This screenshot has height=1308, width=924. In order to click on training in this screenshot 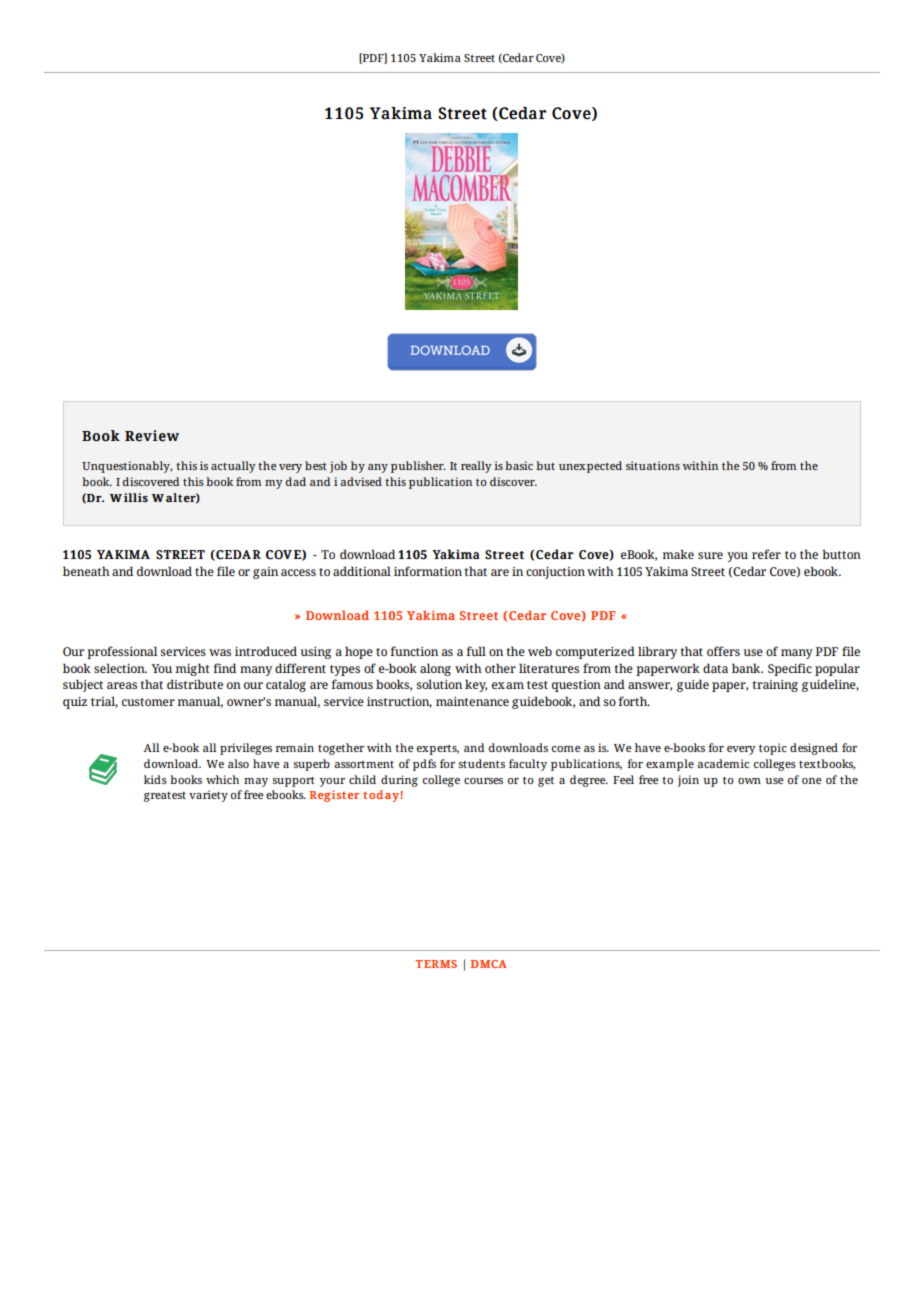, I will do `click(775, 686)`.
